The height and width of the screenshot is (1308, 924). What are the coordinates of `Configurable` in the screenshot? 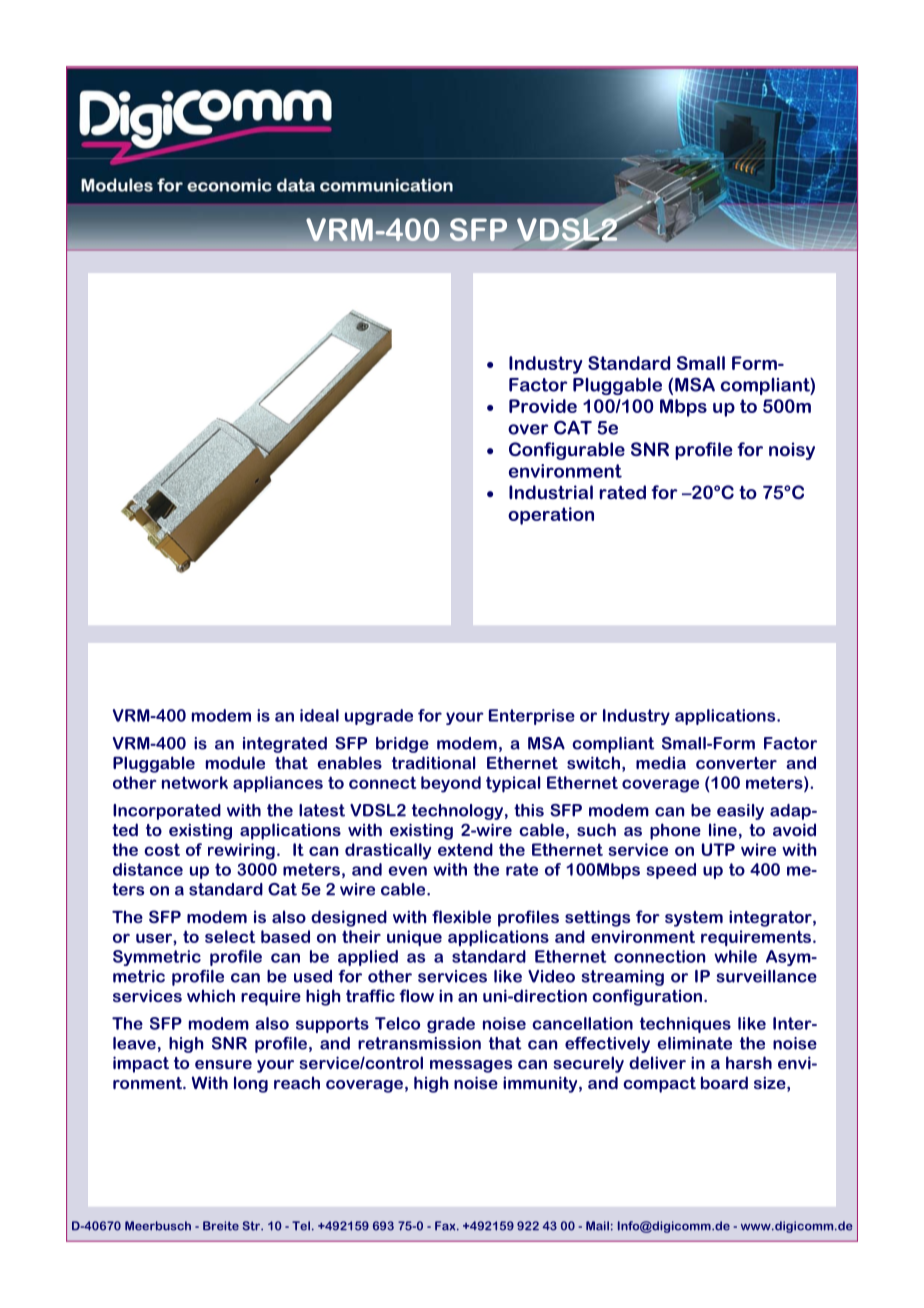 It's located at (567, 451).
